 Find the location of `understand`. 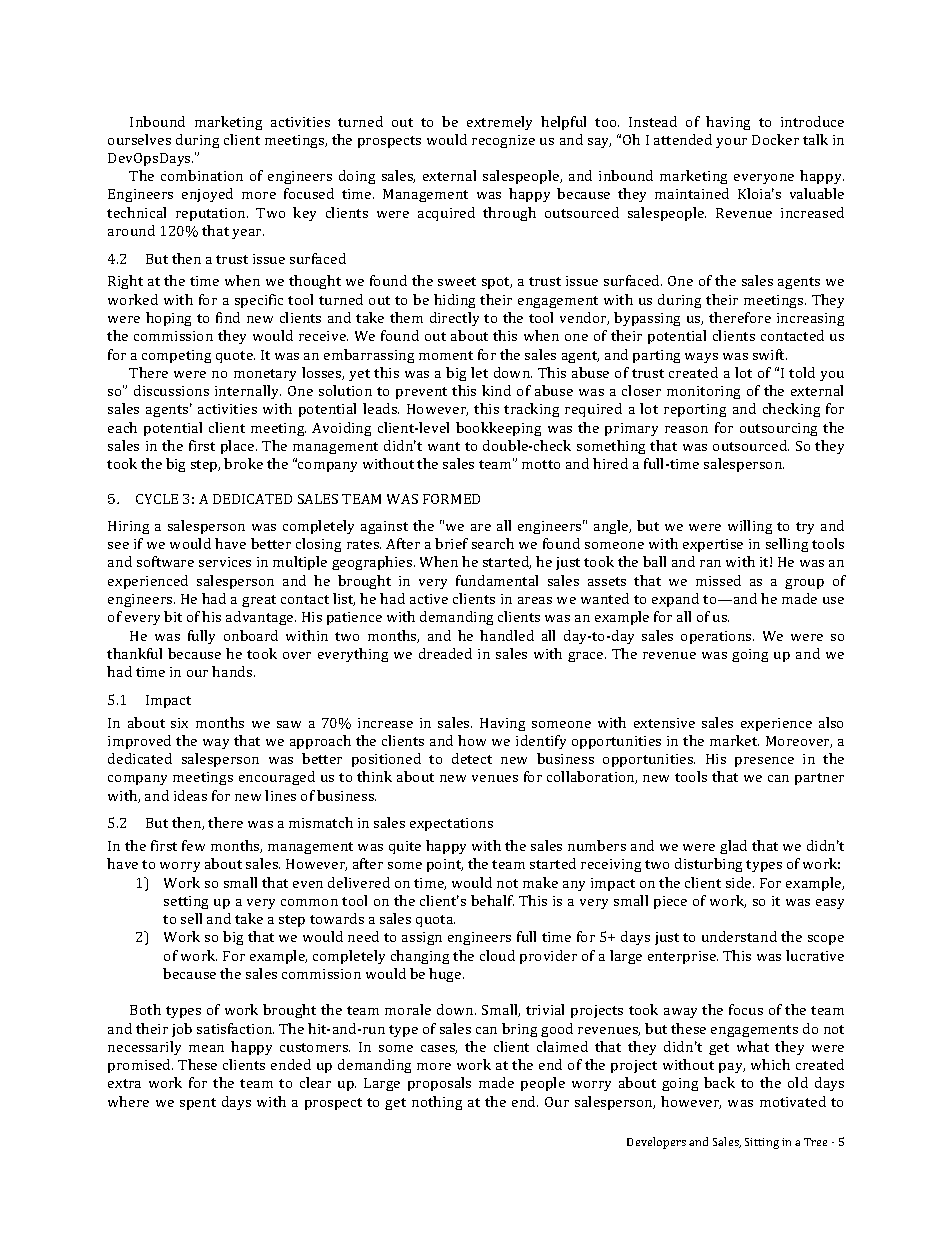

understand is located at coordinates (739, 936).
